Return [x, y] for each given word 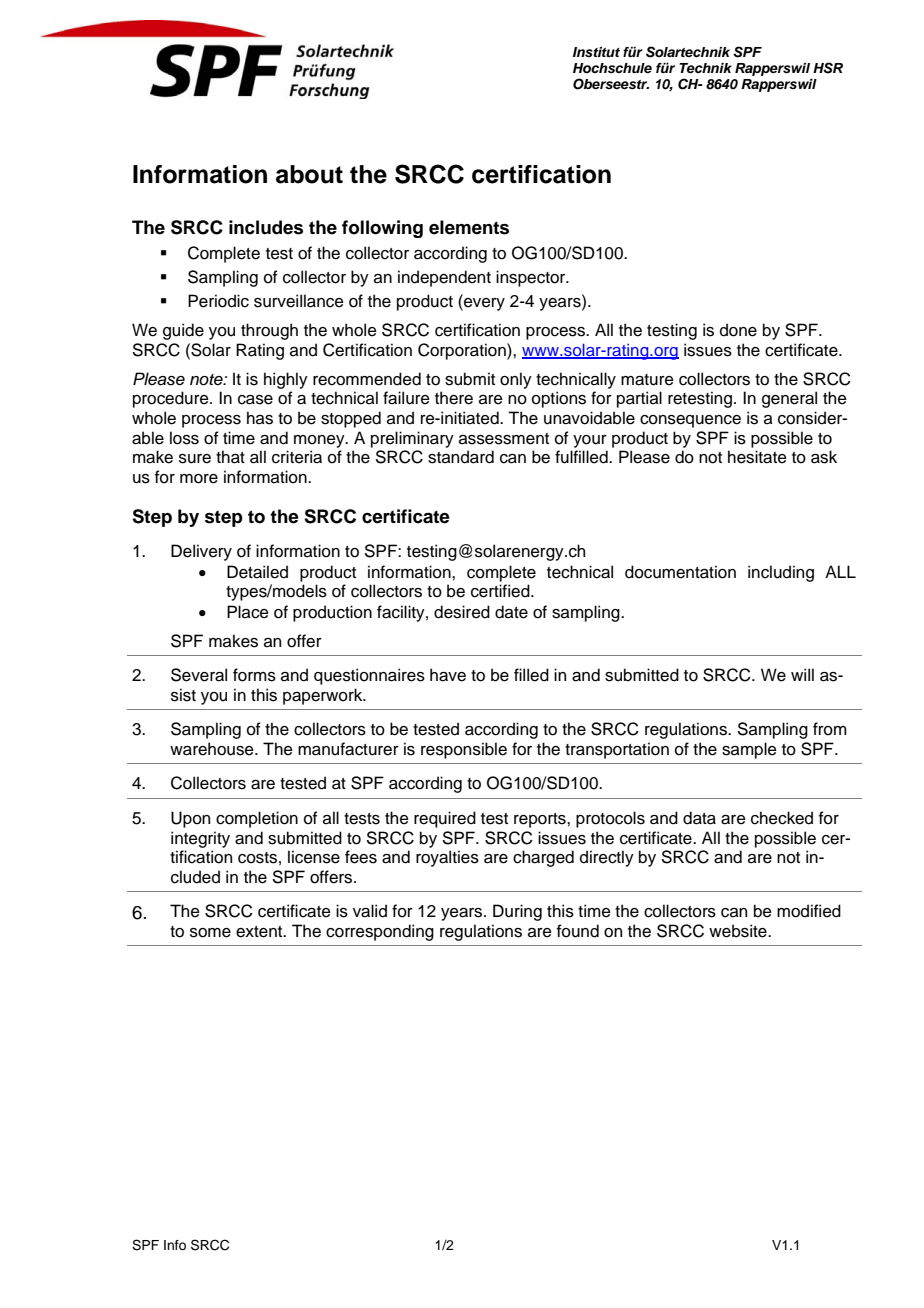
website [739, 931]
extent [260, 932]
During [517, 912]
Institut [596, 52]
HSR [828, 68]
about [309, 174]
